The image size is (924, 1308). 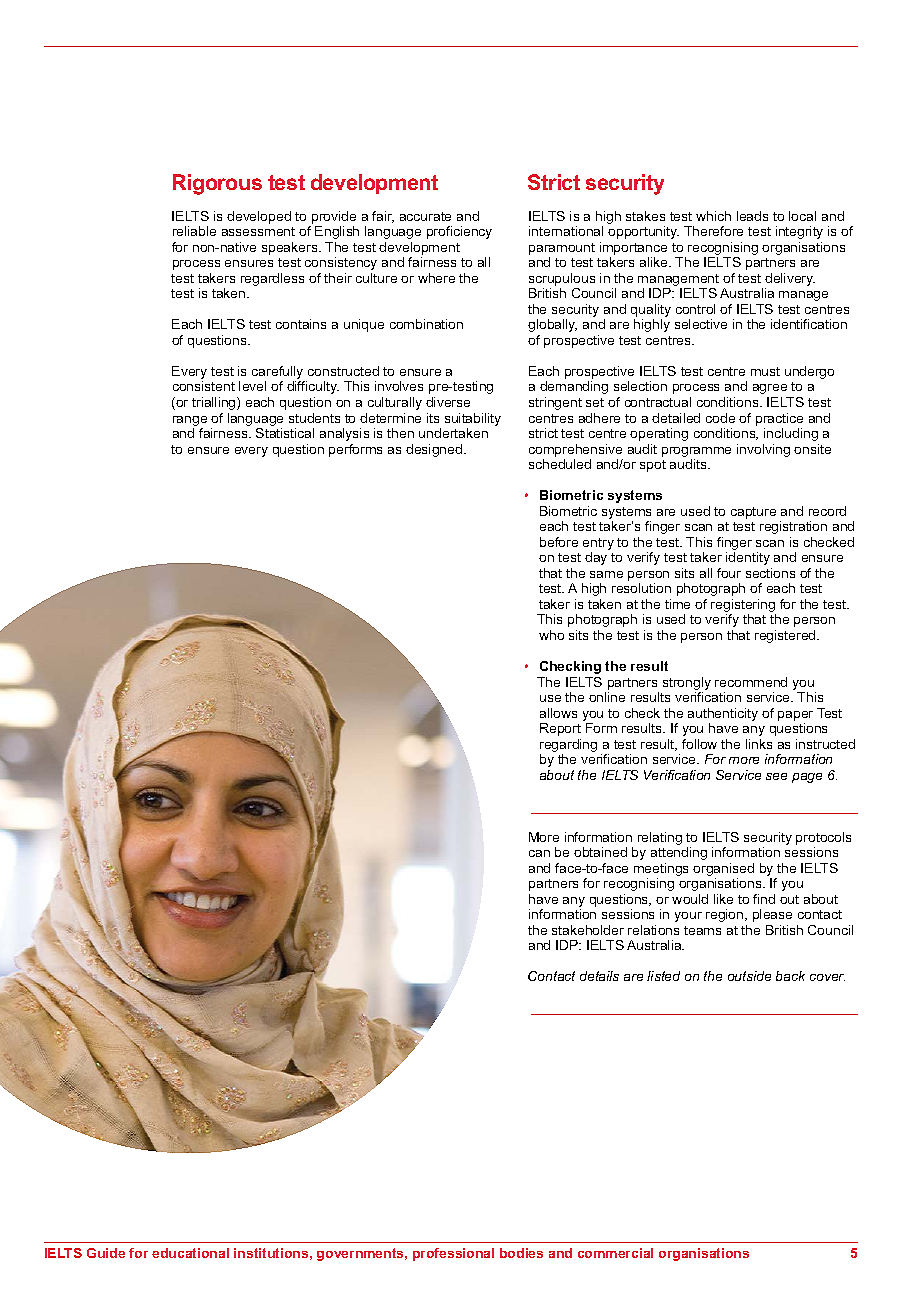 What do you see at coordinates (560, 729) in the screenshot?
I see `Report` at bounding box center [560, 729].
